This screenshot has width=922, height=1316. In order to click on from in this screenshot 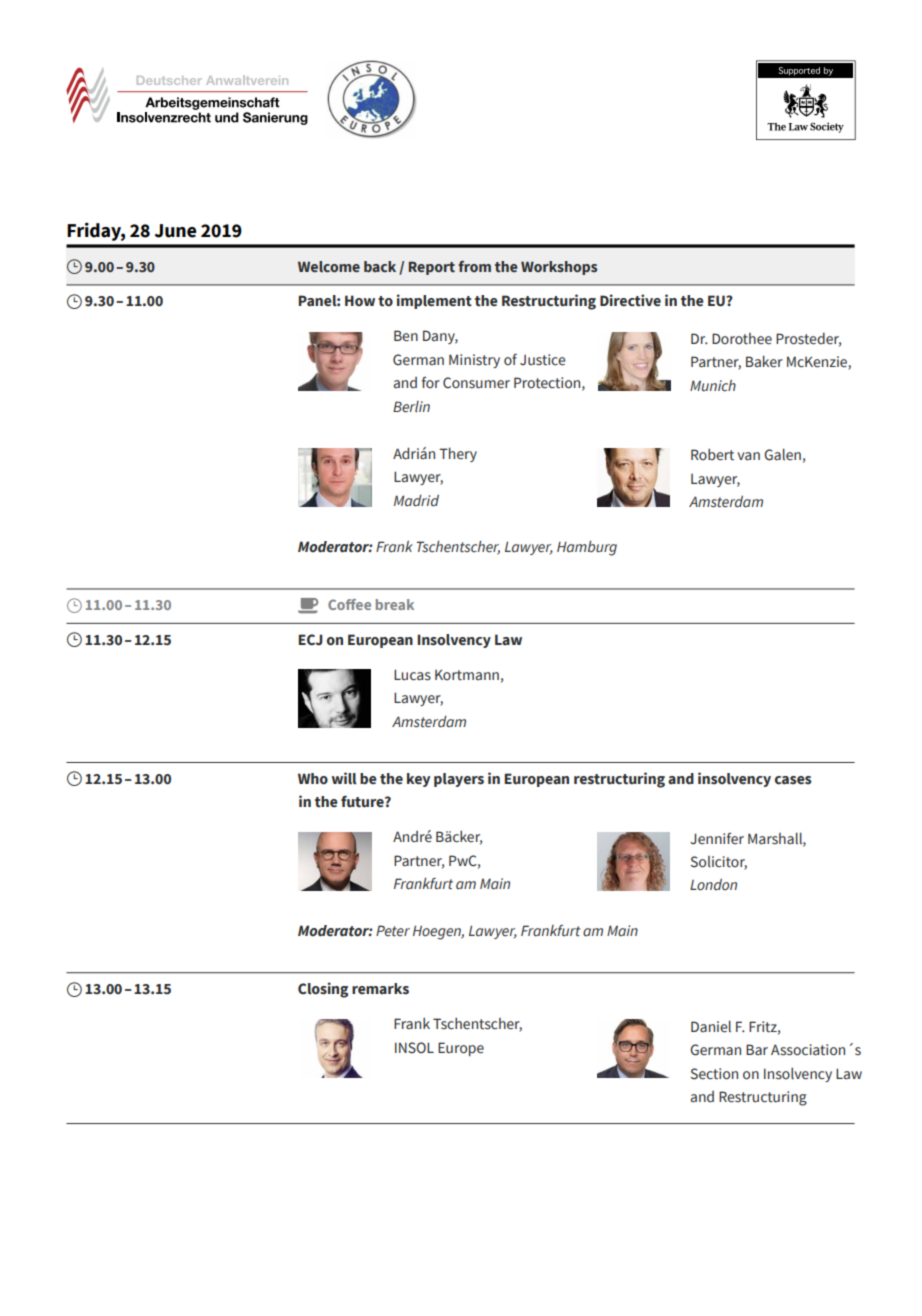, I will do `click(474, 266)`.
